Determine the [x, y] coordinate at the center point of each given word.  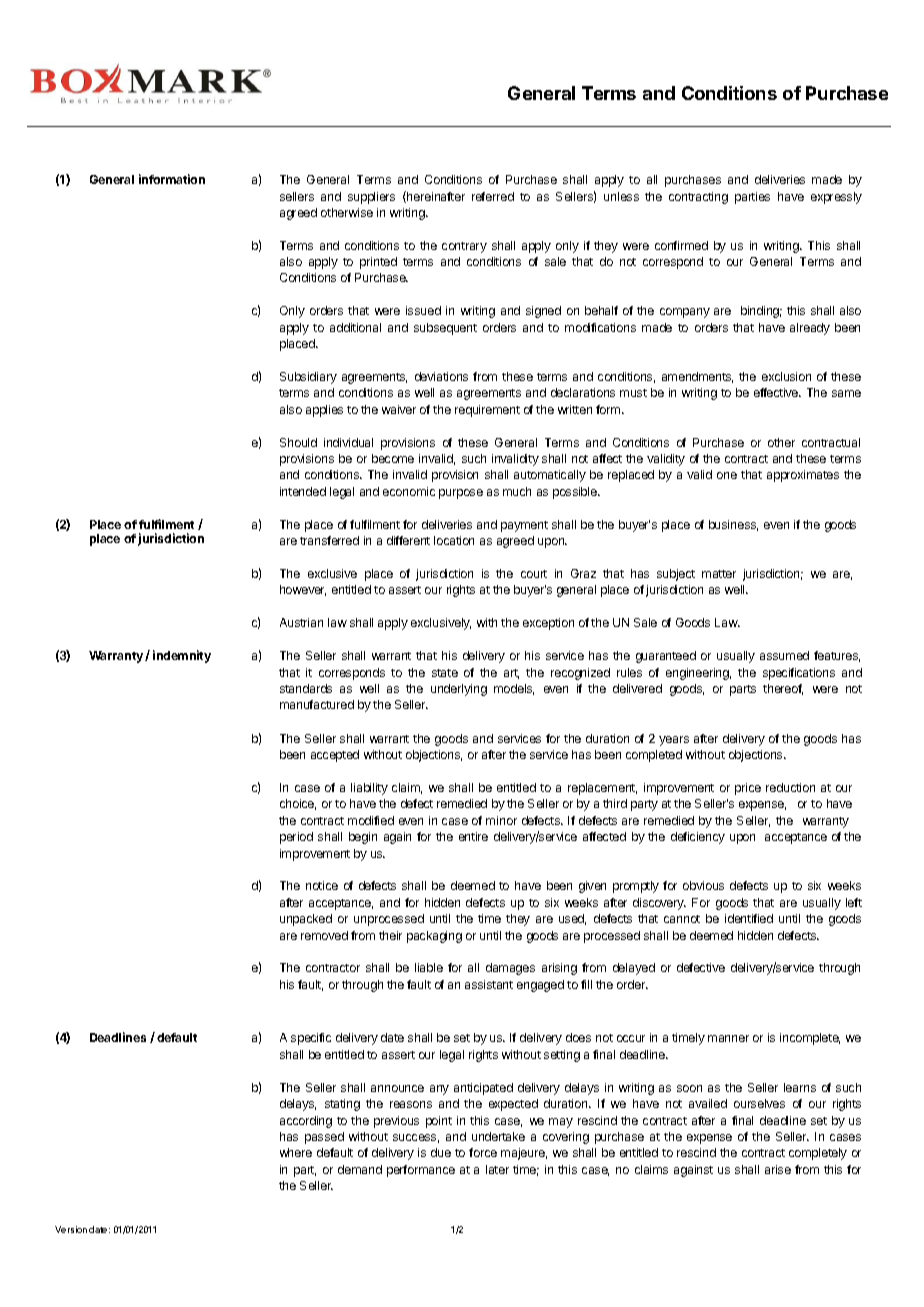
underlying [459, 690]
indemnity [182, 656]
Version [71, 1229]
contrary [464, 247]
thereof [783, 689]
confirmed [681, 245]
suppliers [371, 198]
